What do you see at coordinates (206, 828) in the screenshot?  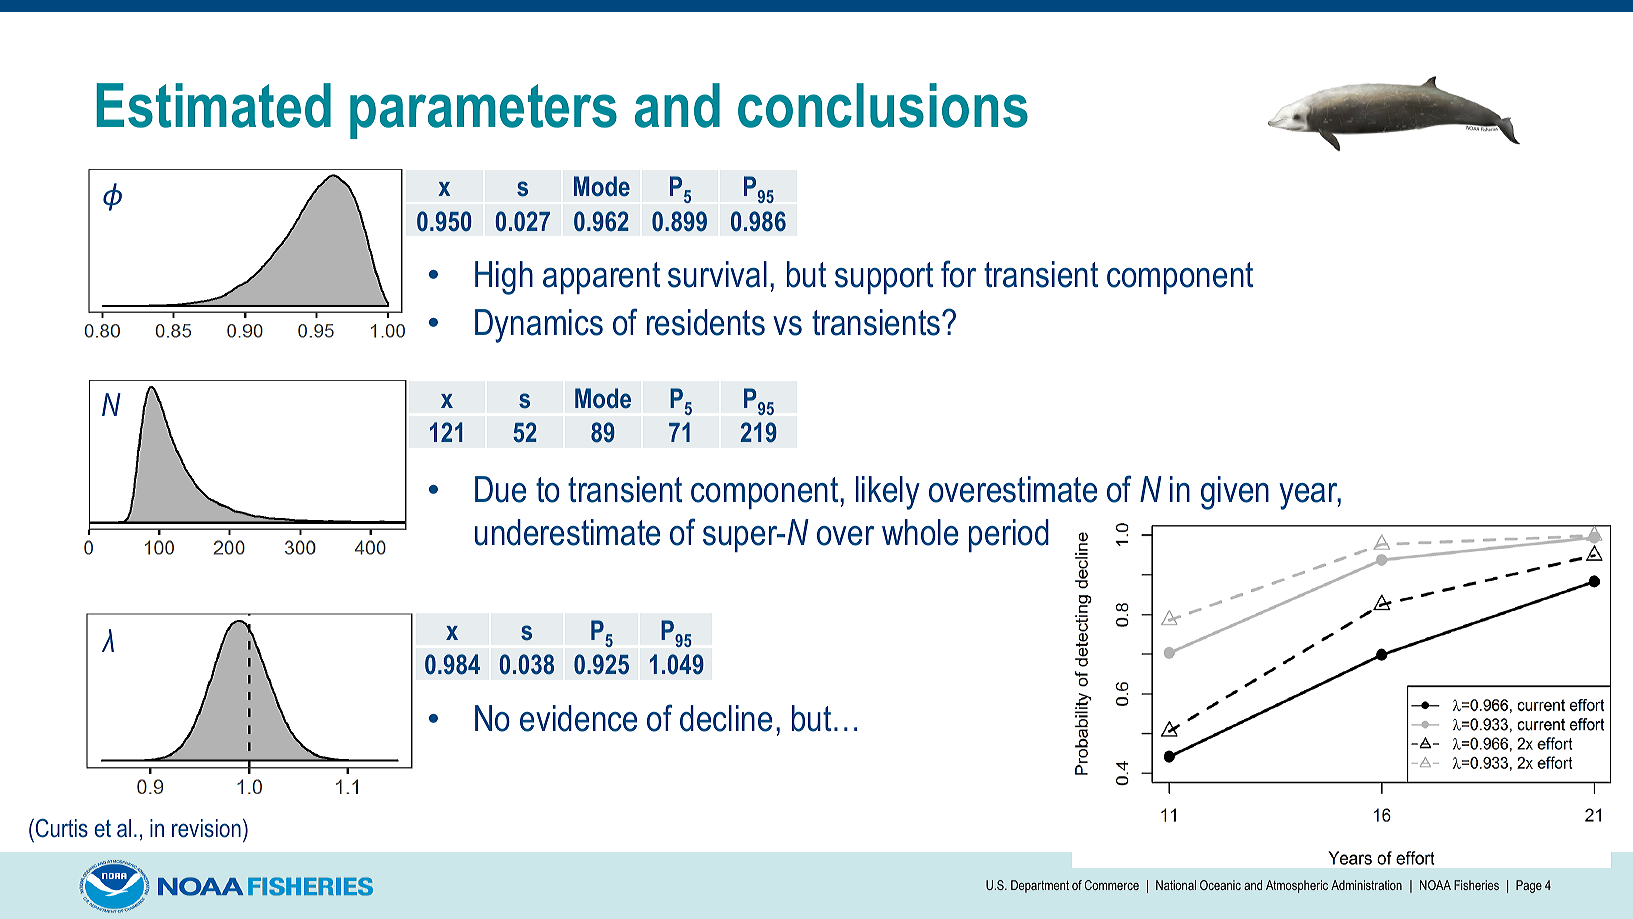 I see `revision` at bounding box center [206, 828].
